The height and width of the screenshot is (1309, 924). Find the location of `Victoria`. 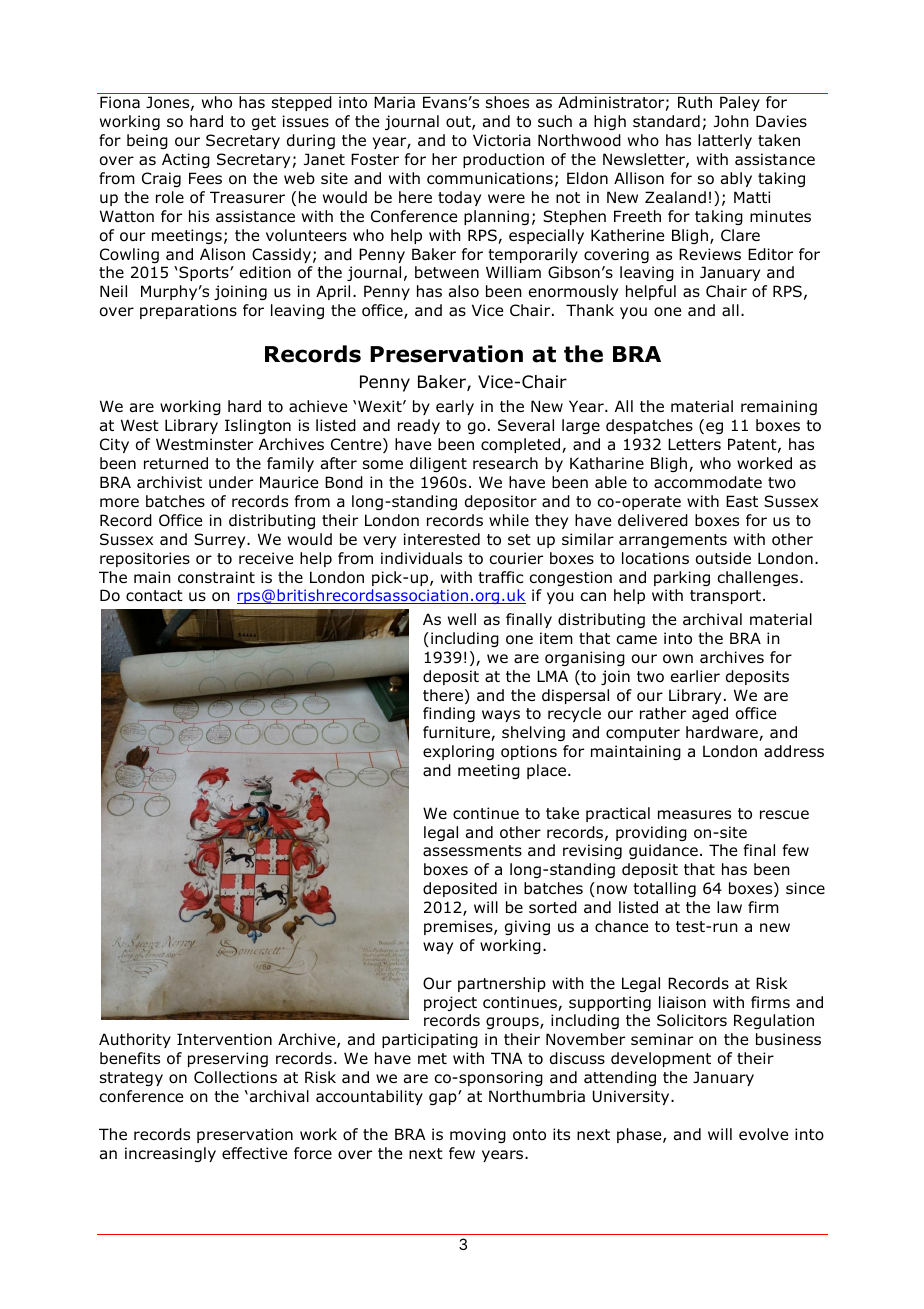

Victoria is located at coordinates (502, 140).
